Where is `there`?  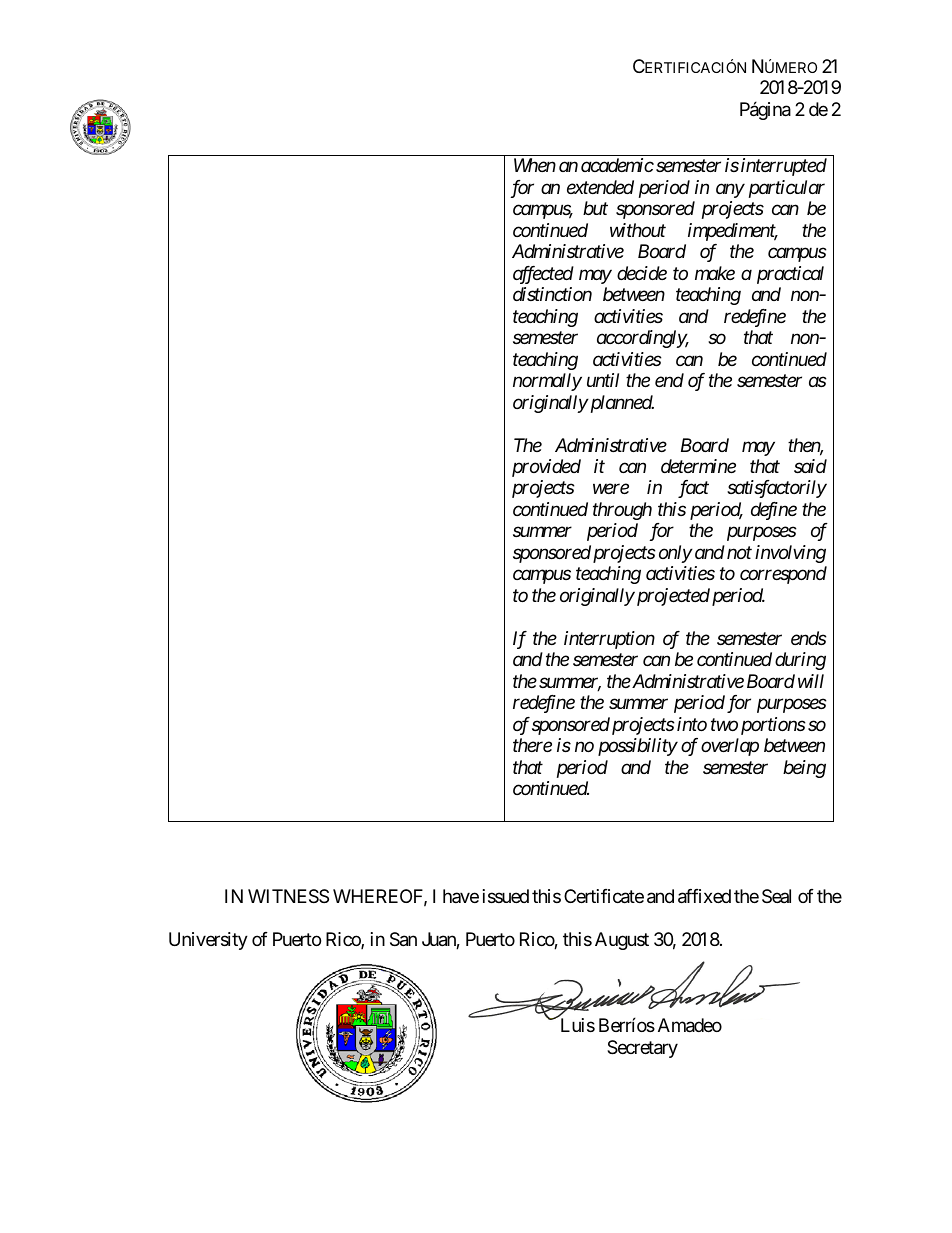 there is located at coordinates (532, 745).
